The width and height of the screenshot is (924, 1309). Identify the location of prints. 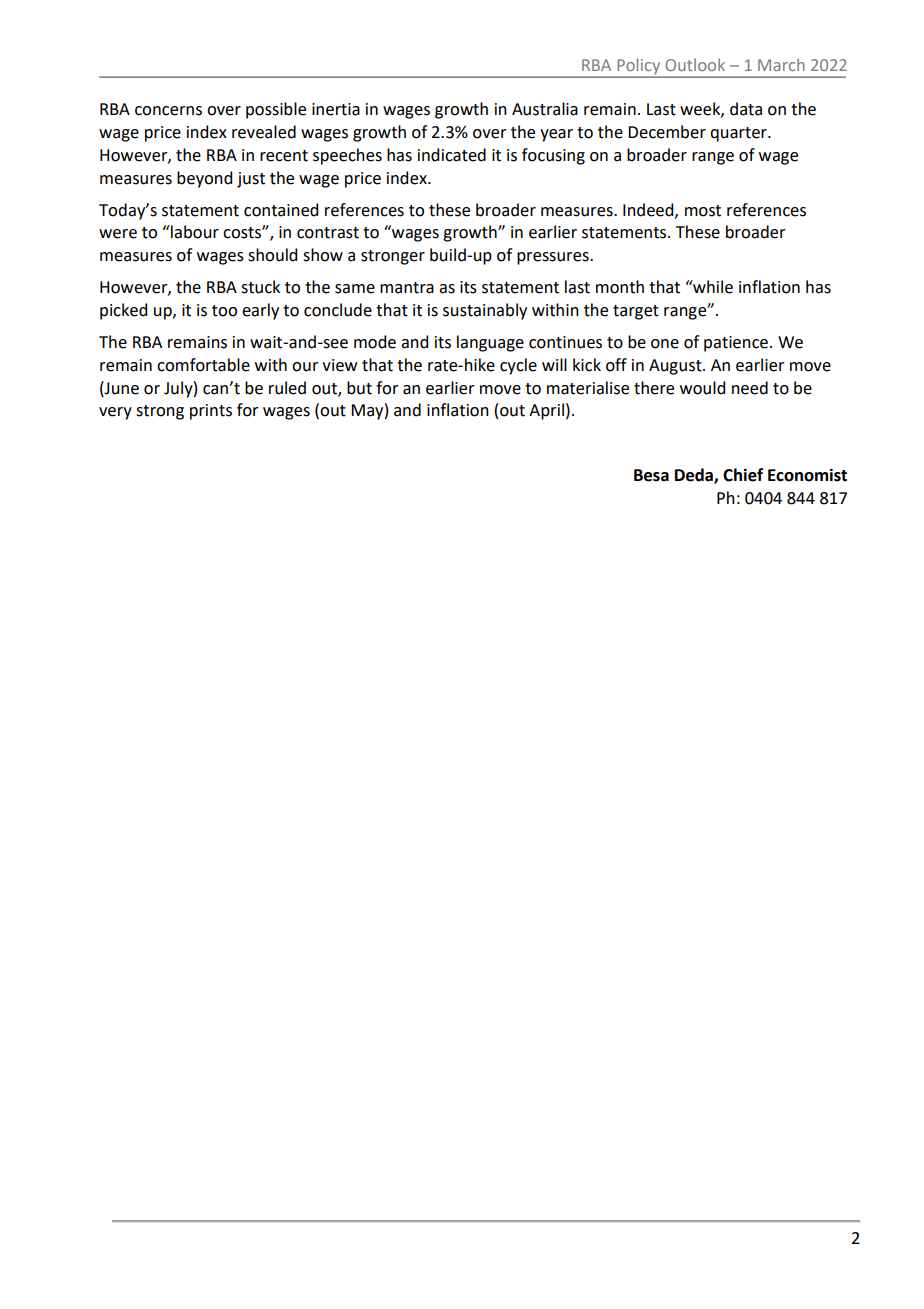
(211, 412).
